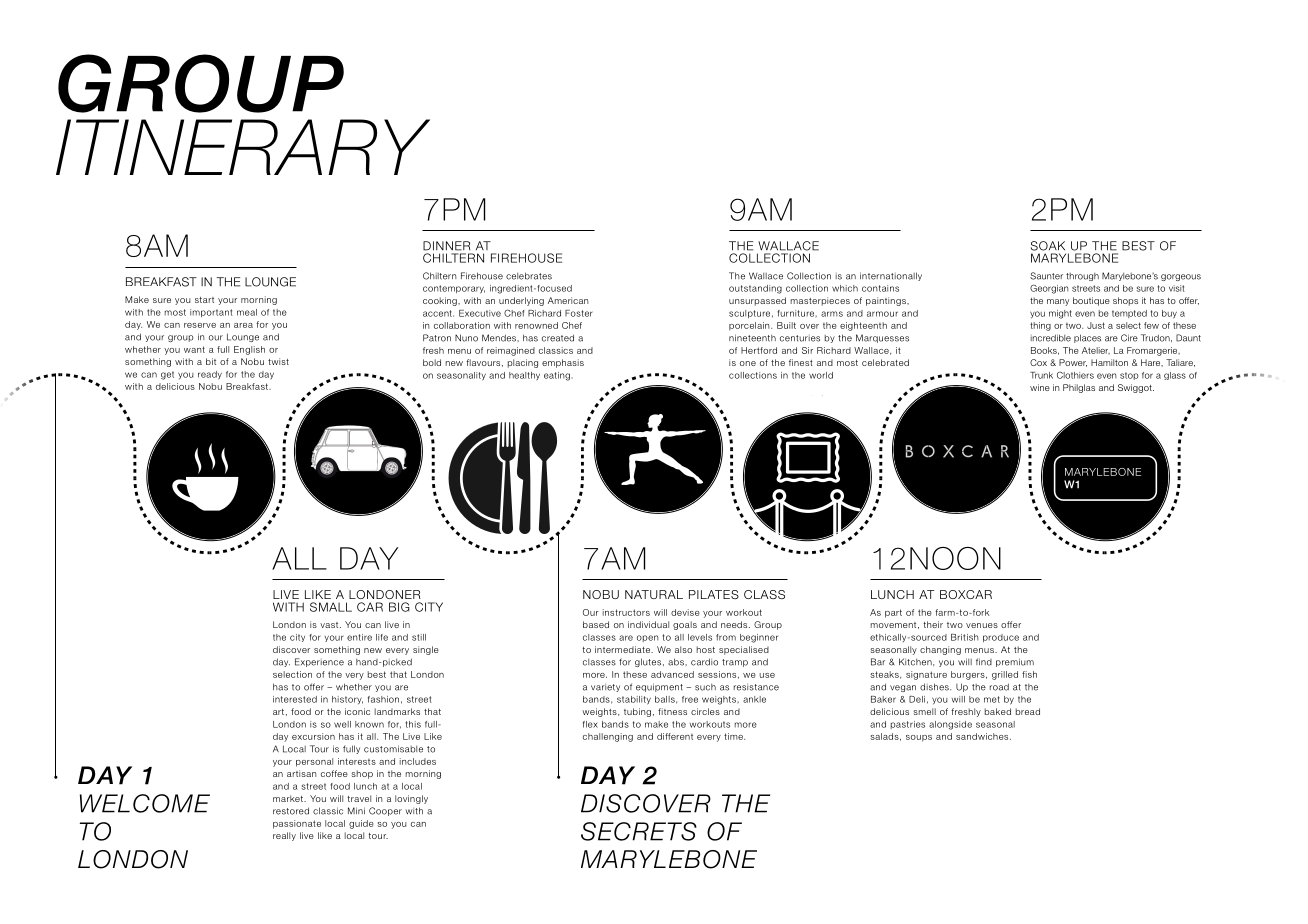 This screenshot has height=924, width=1308. I want to click on restored, so click(291, 811).
